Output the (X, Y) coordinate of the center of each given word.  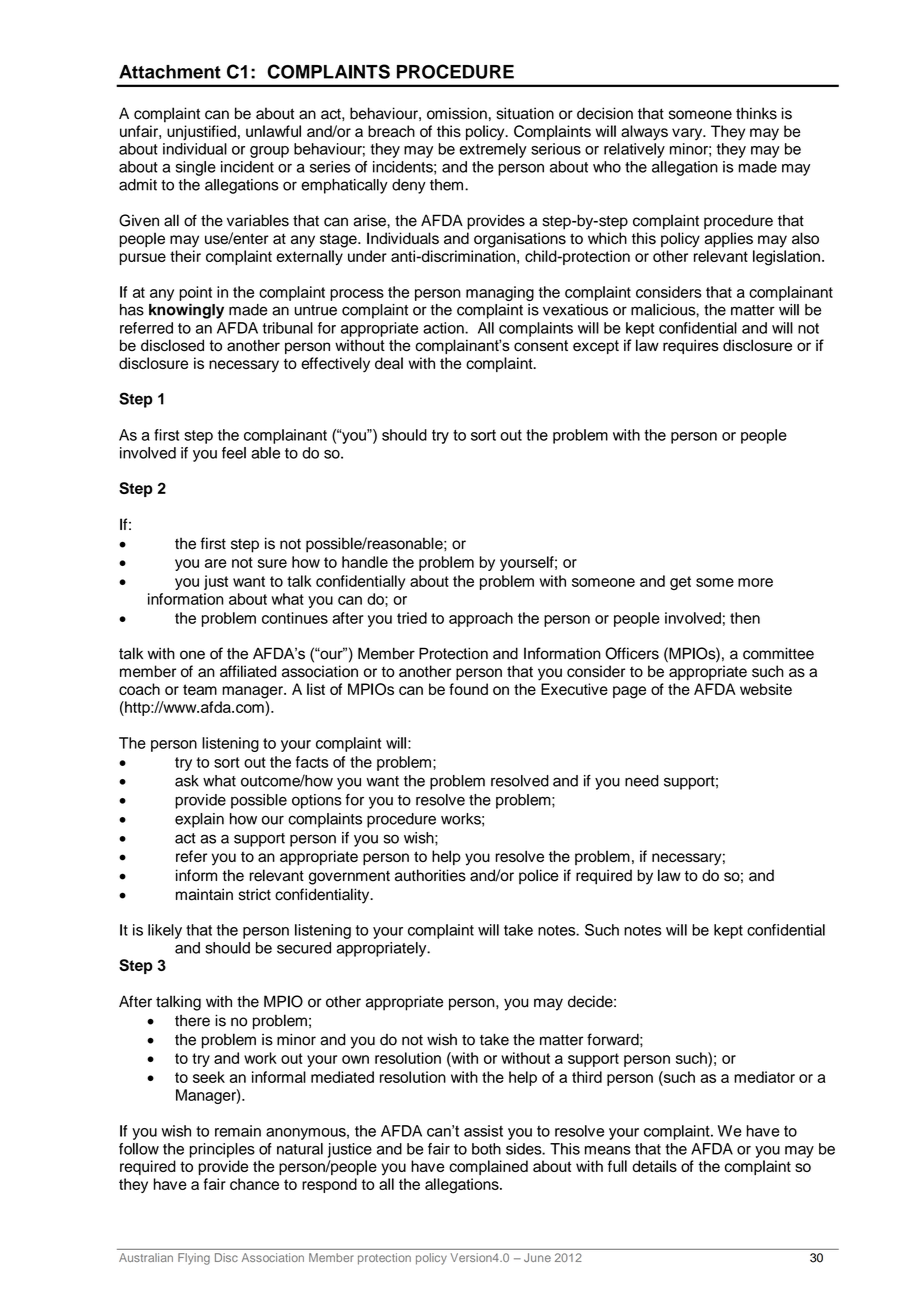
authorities (430, 875)
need (642, 781)
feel (234, 453)
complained (488, 1167)
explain (199, 820)
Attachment (170, 72)
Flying (194, 1259)
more (755, 582)
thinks (756, 113)
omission (457, 113)
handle (365, 562)
